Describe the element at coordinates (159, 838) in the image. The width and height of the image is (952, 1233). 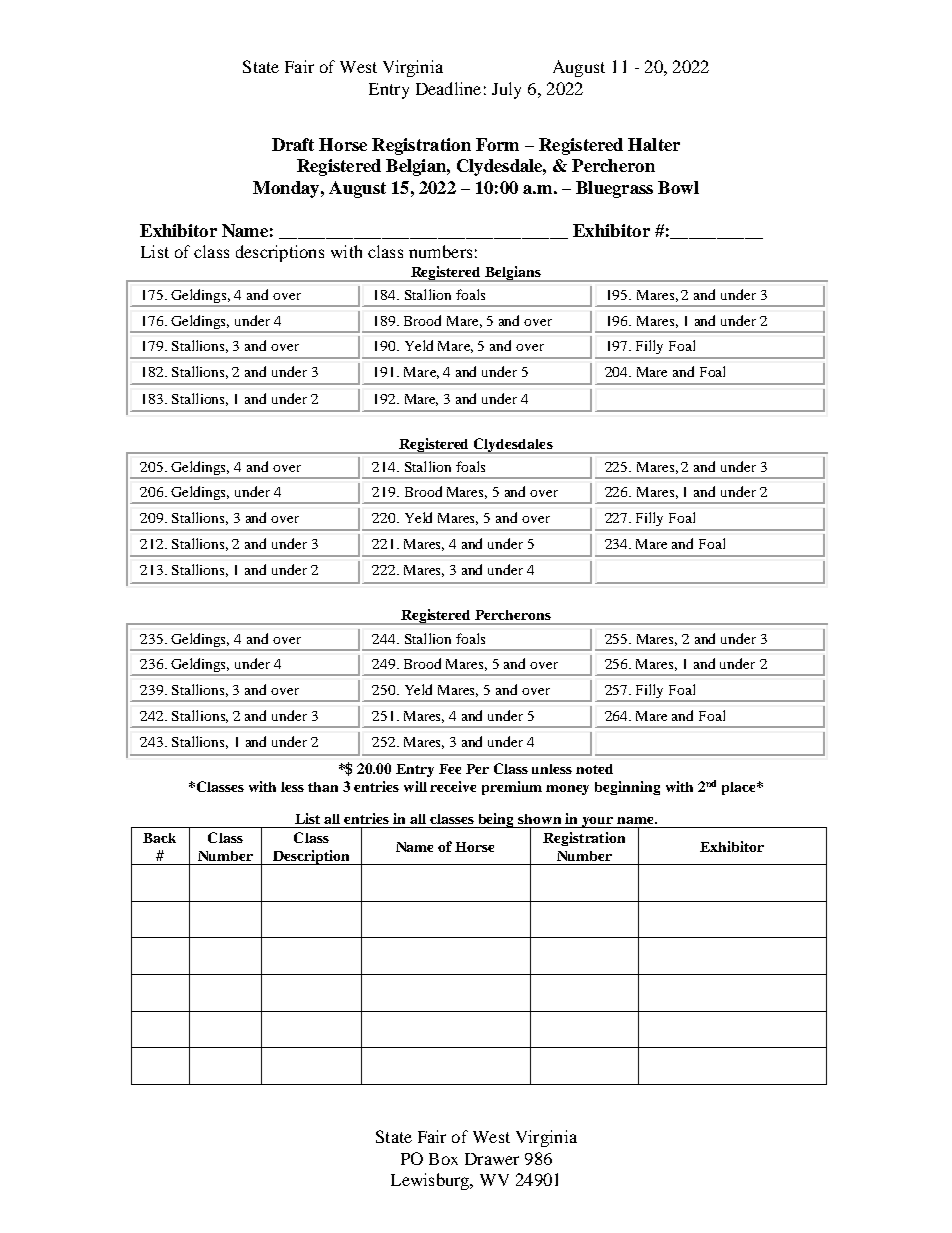
I see `Back` at that location.
